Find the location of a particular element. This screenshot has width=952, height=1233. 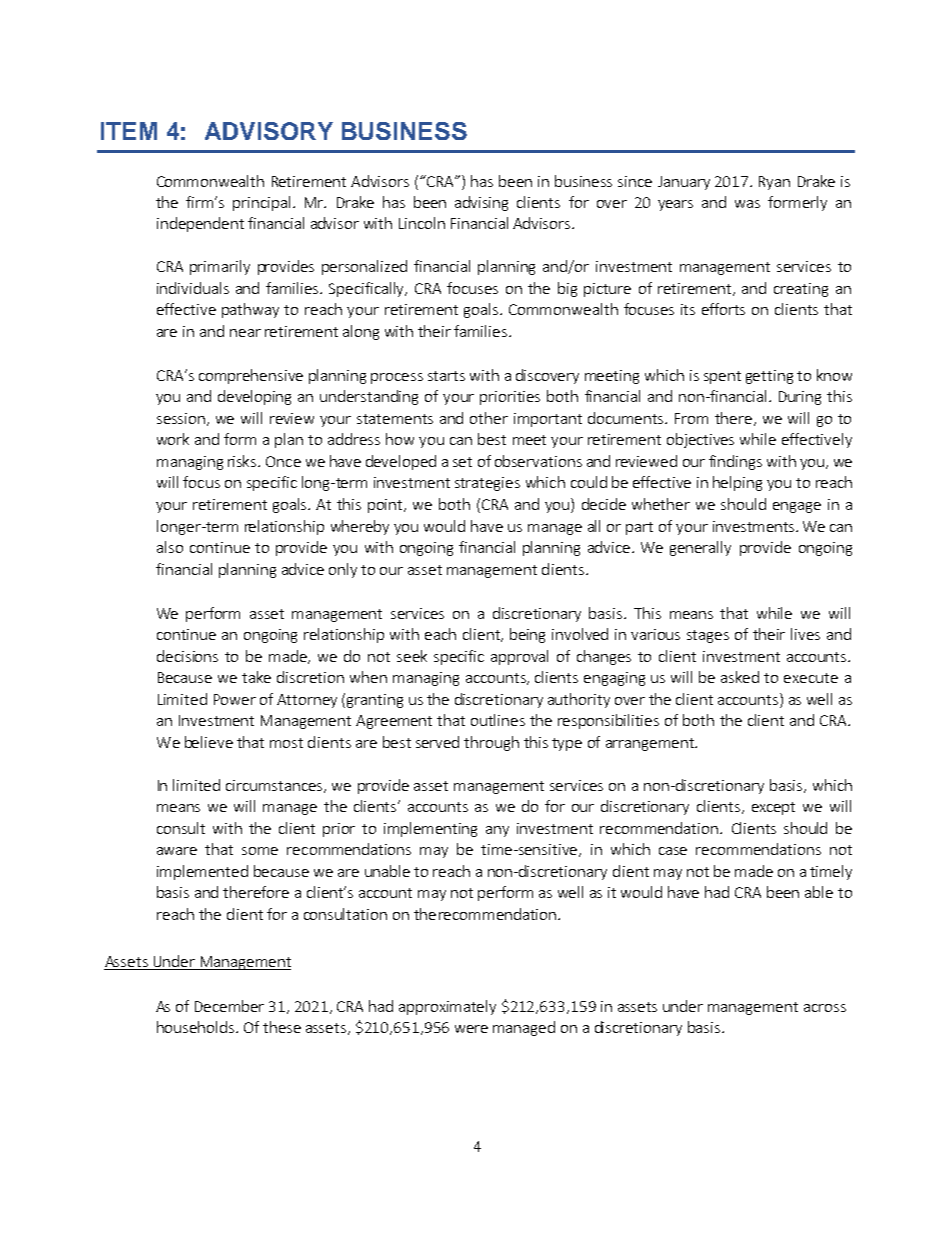

asked is located at coordinates (740, 677).
